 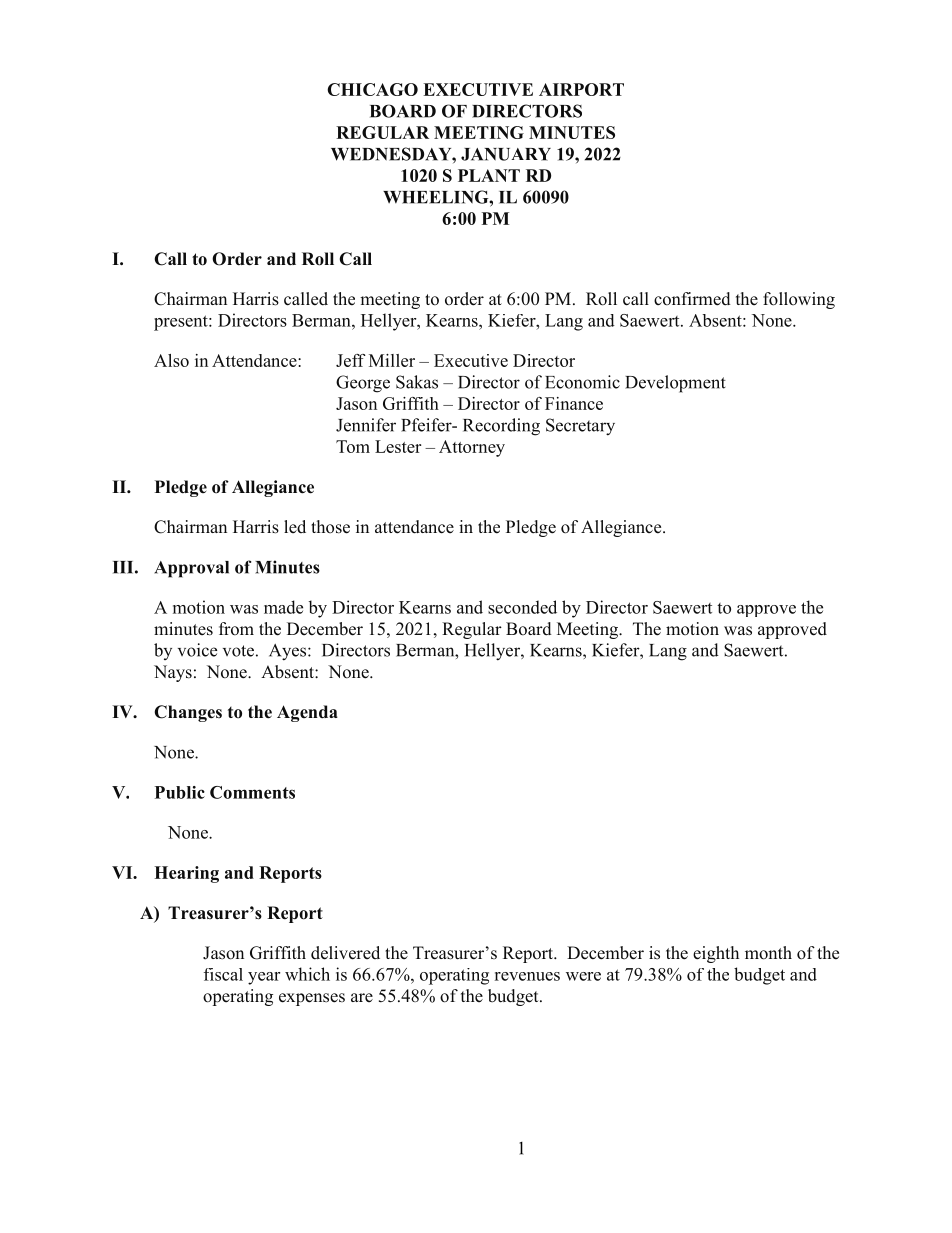 What do you see at coordinates (522, 607) in the screenshot?
I see `seconded` at bounding box center [522, 607].
